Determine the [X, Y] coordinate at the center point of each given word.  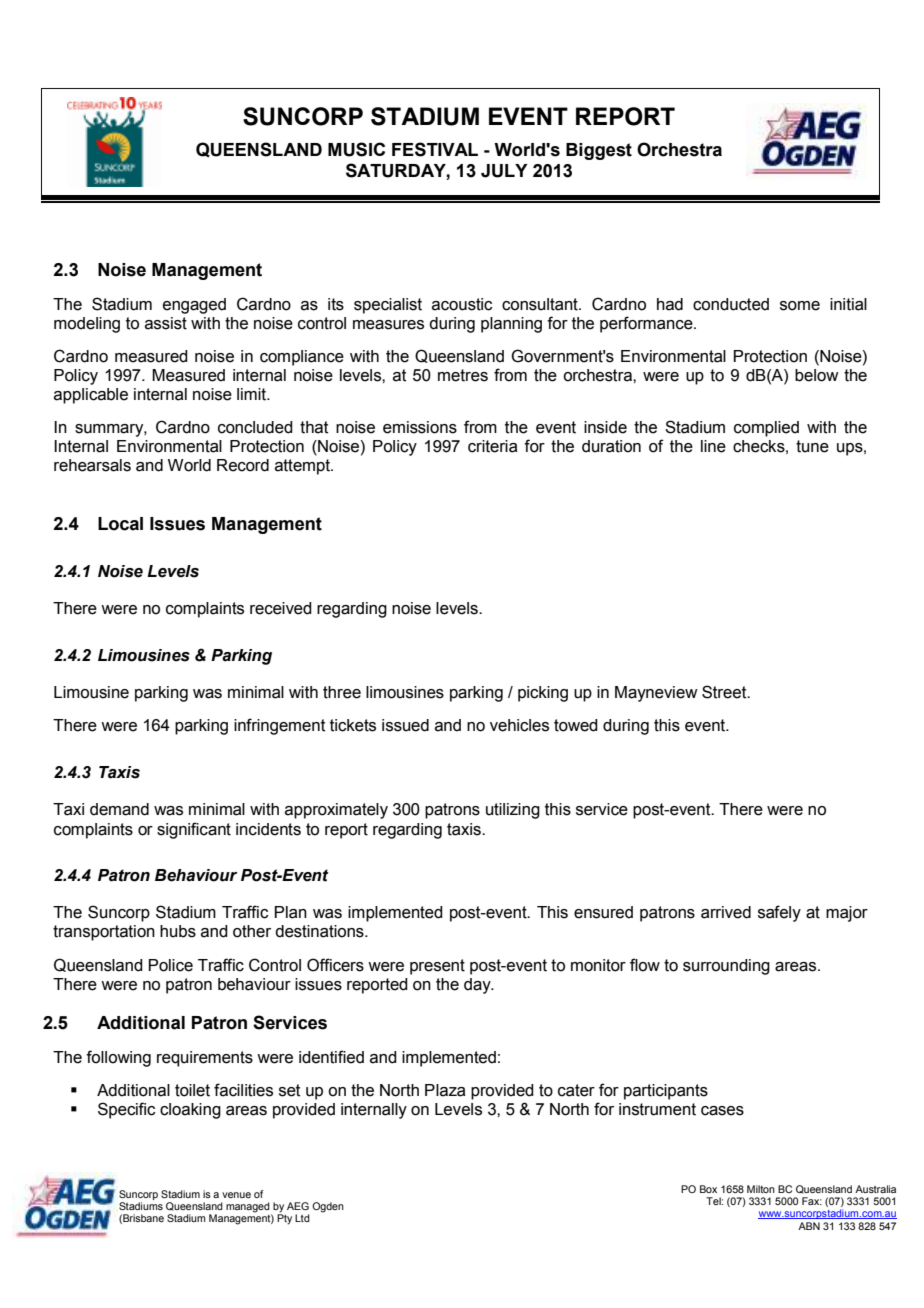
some [800, 306]
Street [725, 692]
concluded [255, 427]
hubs [178, 931]
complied [766, 429]
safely [779, 913]
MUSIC [356, 149]
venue [236, 1195]
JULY [504, 171]
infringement [280, 726]
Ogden [328, 1207]
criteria [492, 446]
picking [543, 694]
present [437, 967]
